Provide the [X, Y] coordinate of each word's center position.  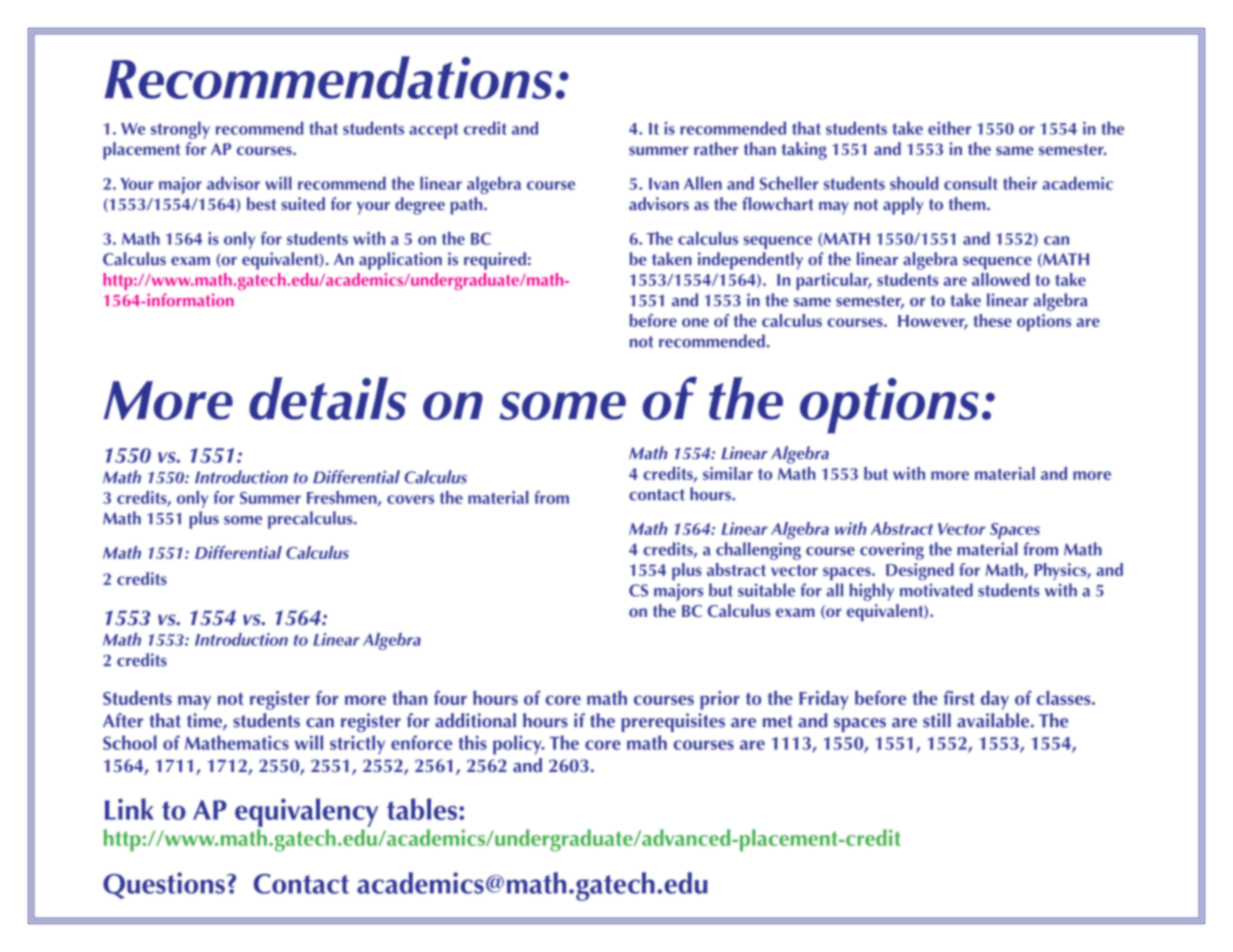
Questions [164, 885]
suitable [766, 590]
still [937, 720]
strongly [180, 130]
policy [518, 745]
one [695, 322]
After [123, 720]
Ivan [664, 184]
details [327, 398]
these [992, 320]
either [949, 128]
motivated [936, 590]
